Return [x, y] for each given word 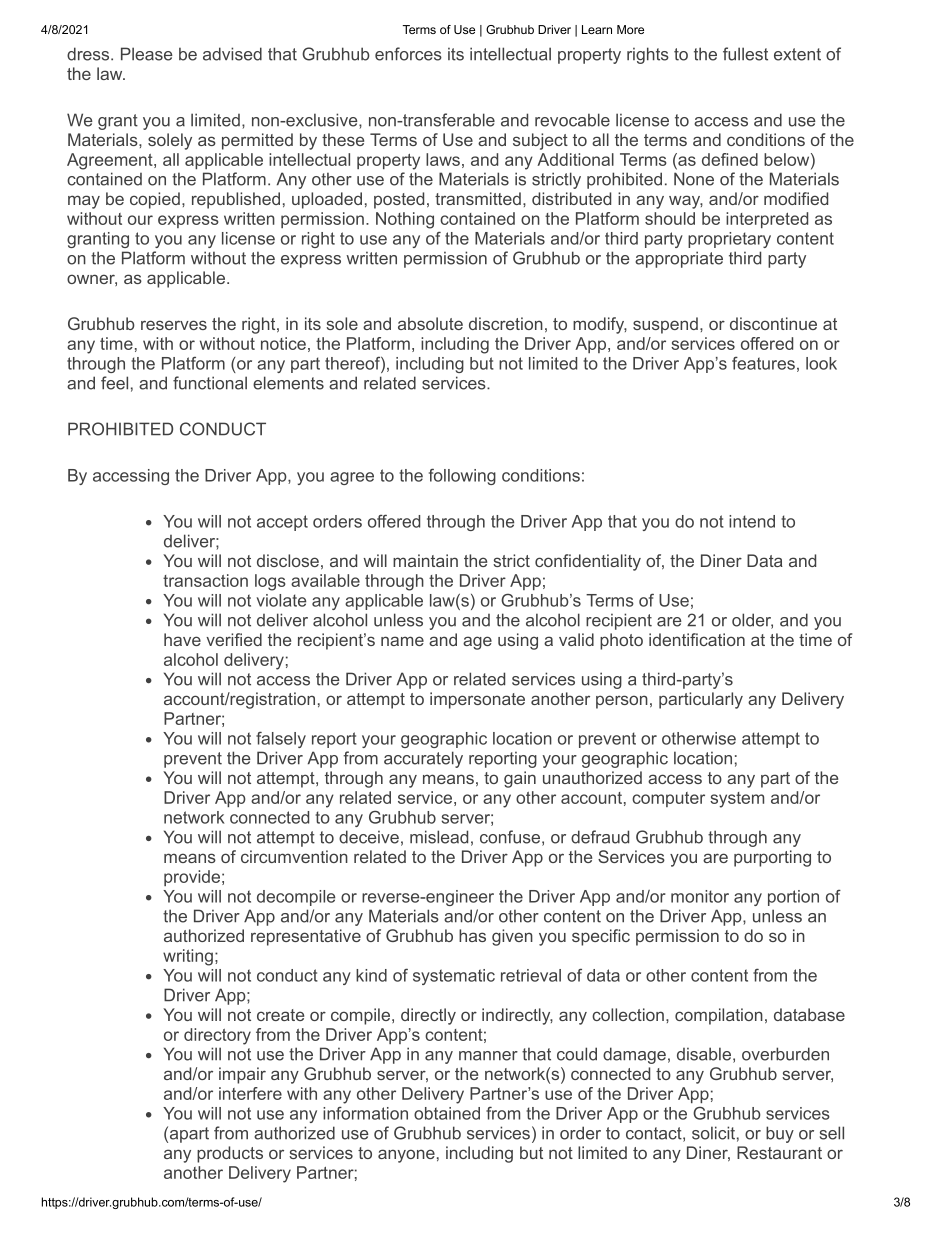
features [763, 363]
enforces [408, 54]
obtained [447, 1113]
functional [210, 383]
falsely [281, 739]
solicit [713, 1133]
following [462, 476]
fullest [745, 54]
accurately [423, 759]
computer [668, 799]
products [230, 1154]
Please [147, 54]
